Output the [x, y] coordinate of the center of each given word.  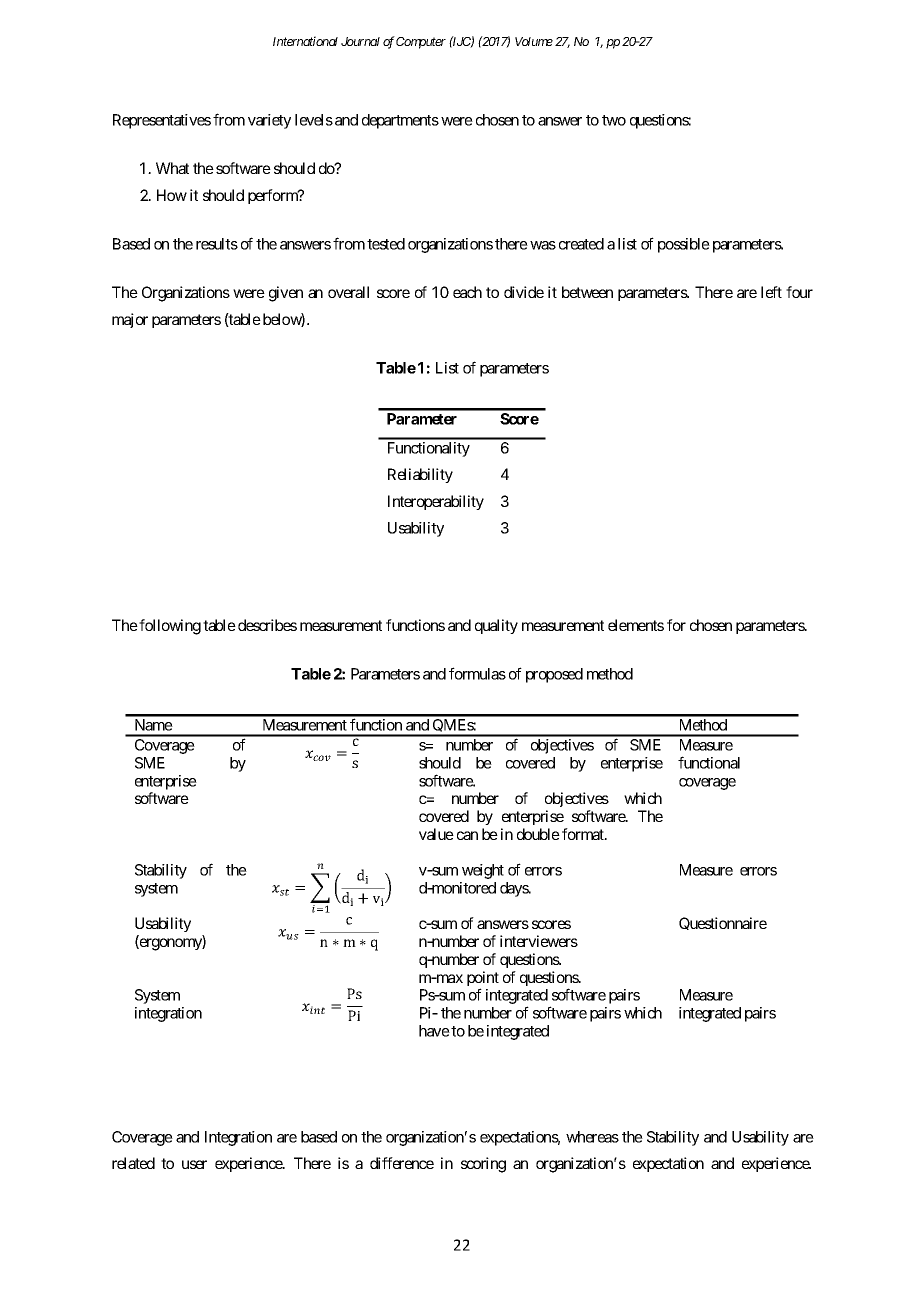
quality [496, 626]
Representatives [162, 121]
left [771, 292]
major [130, 320]
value [436, 834]
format [584, 834]
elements [636, 625]
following [170, 627]
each [467, 292]
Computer [421, 43]
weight [483, 871]
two [614, 120]
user [194, 1164]
